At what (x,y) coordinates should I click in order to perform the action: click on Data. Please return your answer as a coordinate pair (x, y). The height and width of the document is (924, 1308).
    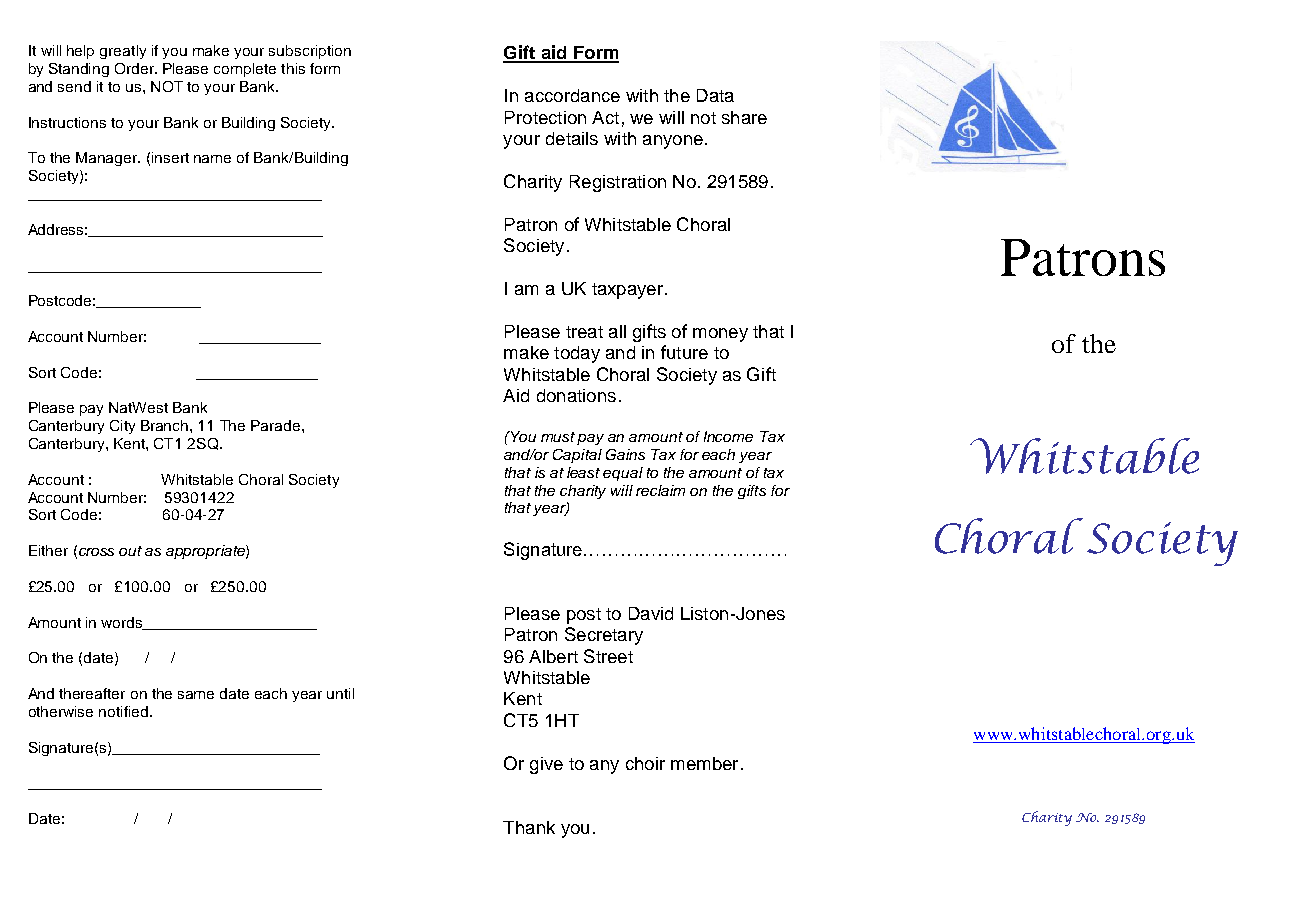
    Looking at the image, I should click on (715, 95).
